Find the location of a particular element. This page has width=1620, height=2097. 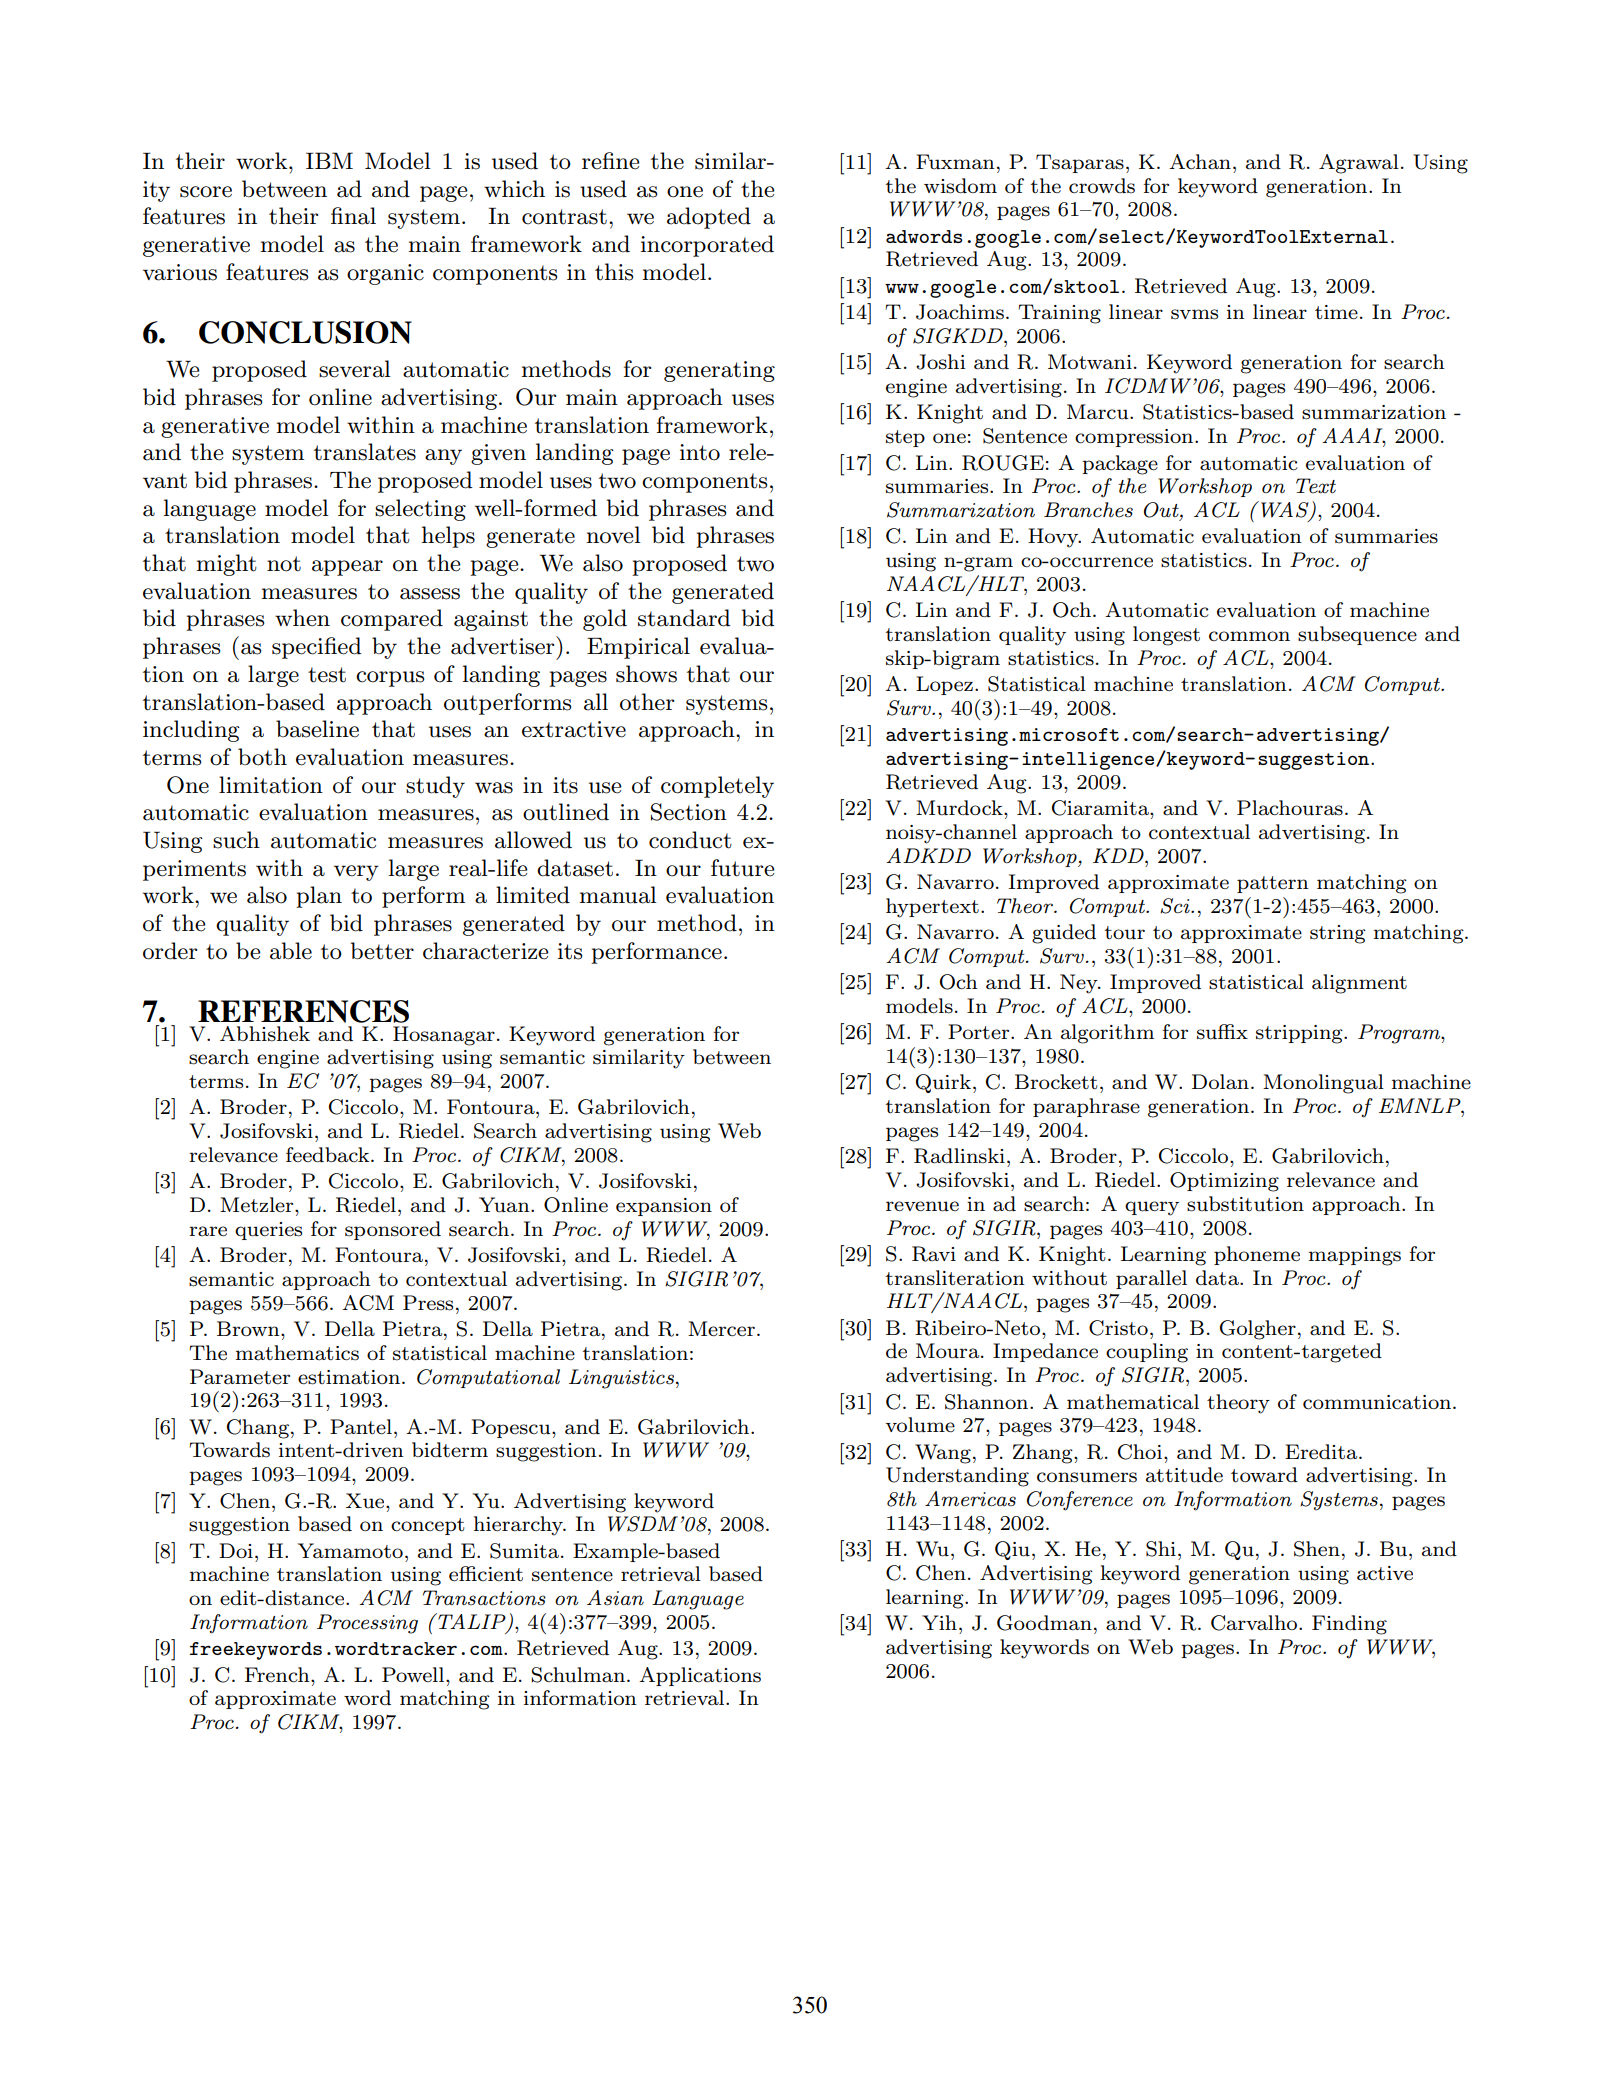

Mercer is located at coordinates (721, 1329).
